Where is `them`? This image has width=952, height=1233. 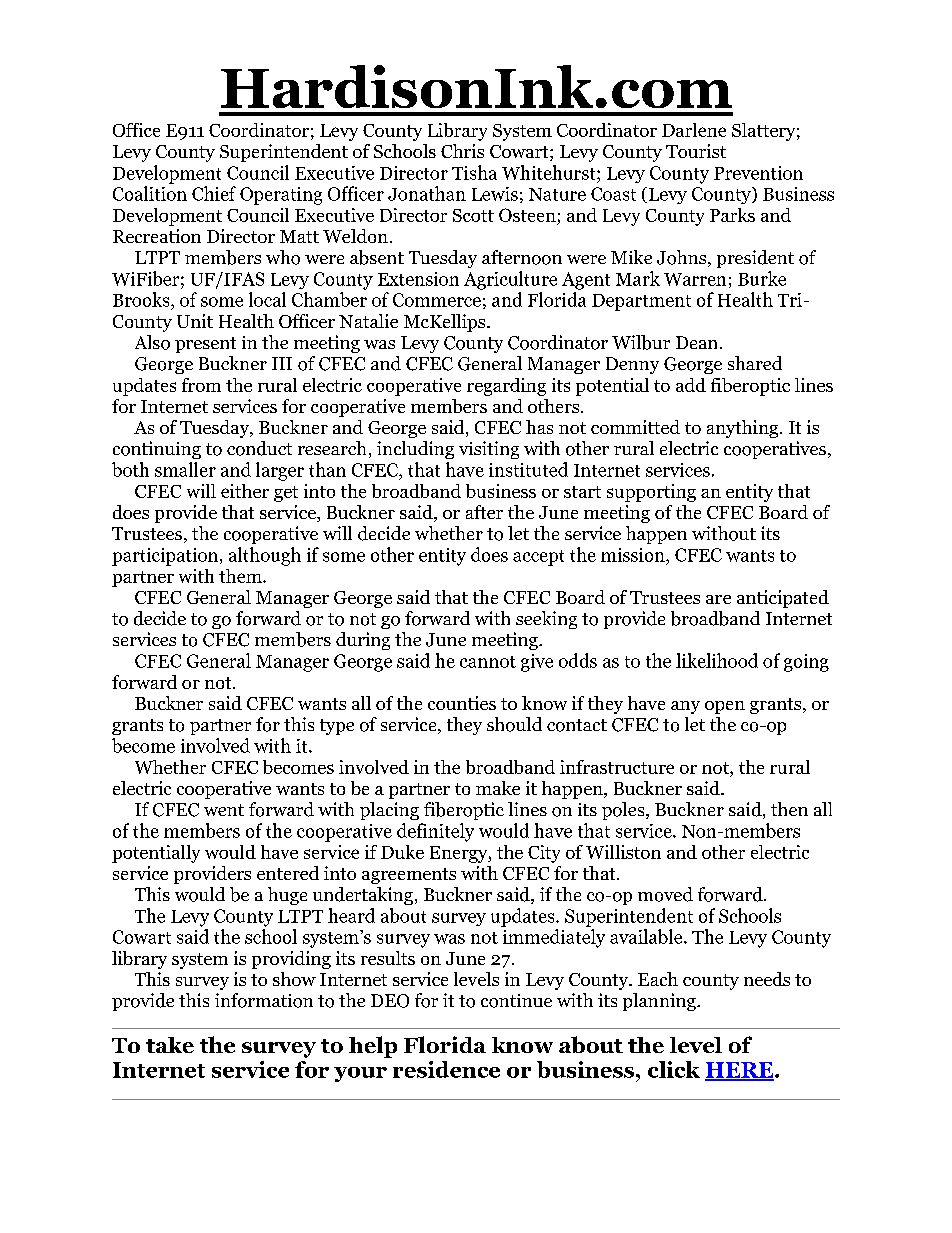
them is located at coordinates (241, 576).
